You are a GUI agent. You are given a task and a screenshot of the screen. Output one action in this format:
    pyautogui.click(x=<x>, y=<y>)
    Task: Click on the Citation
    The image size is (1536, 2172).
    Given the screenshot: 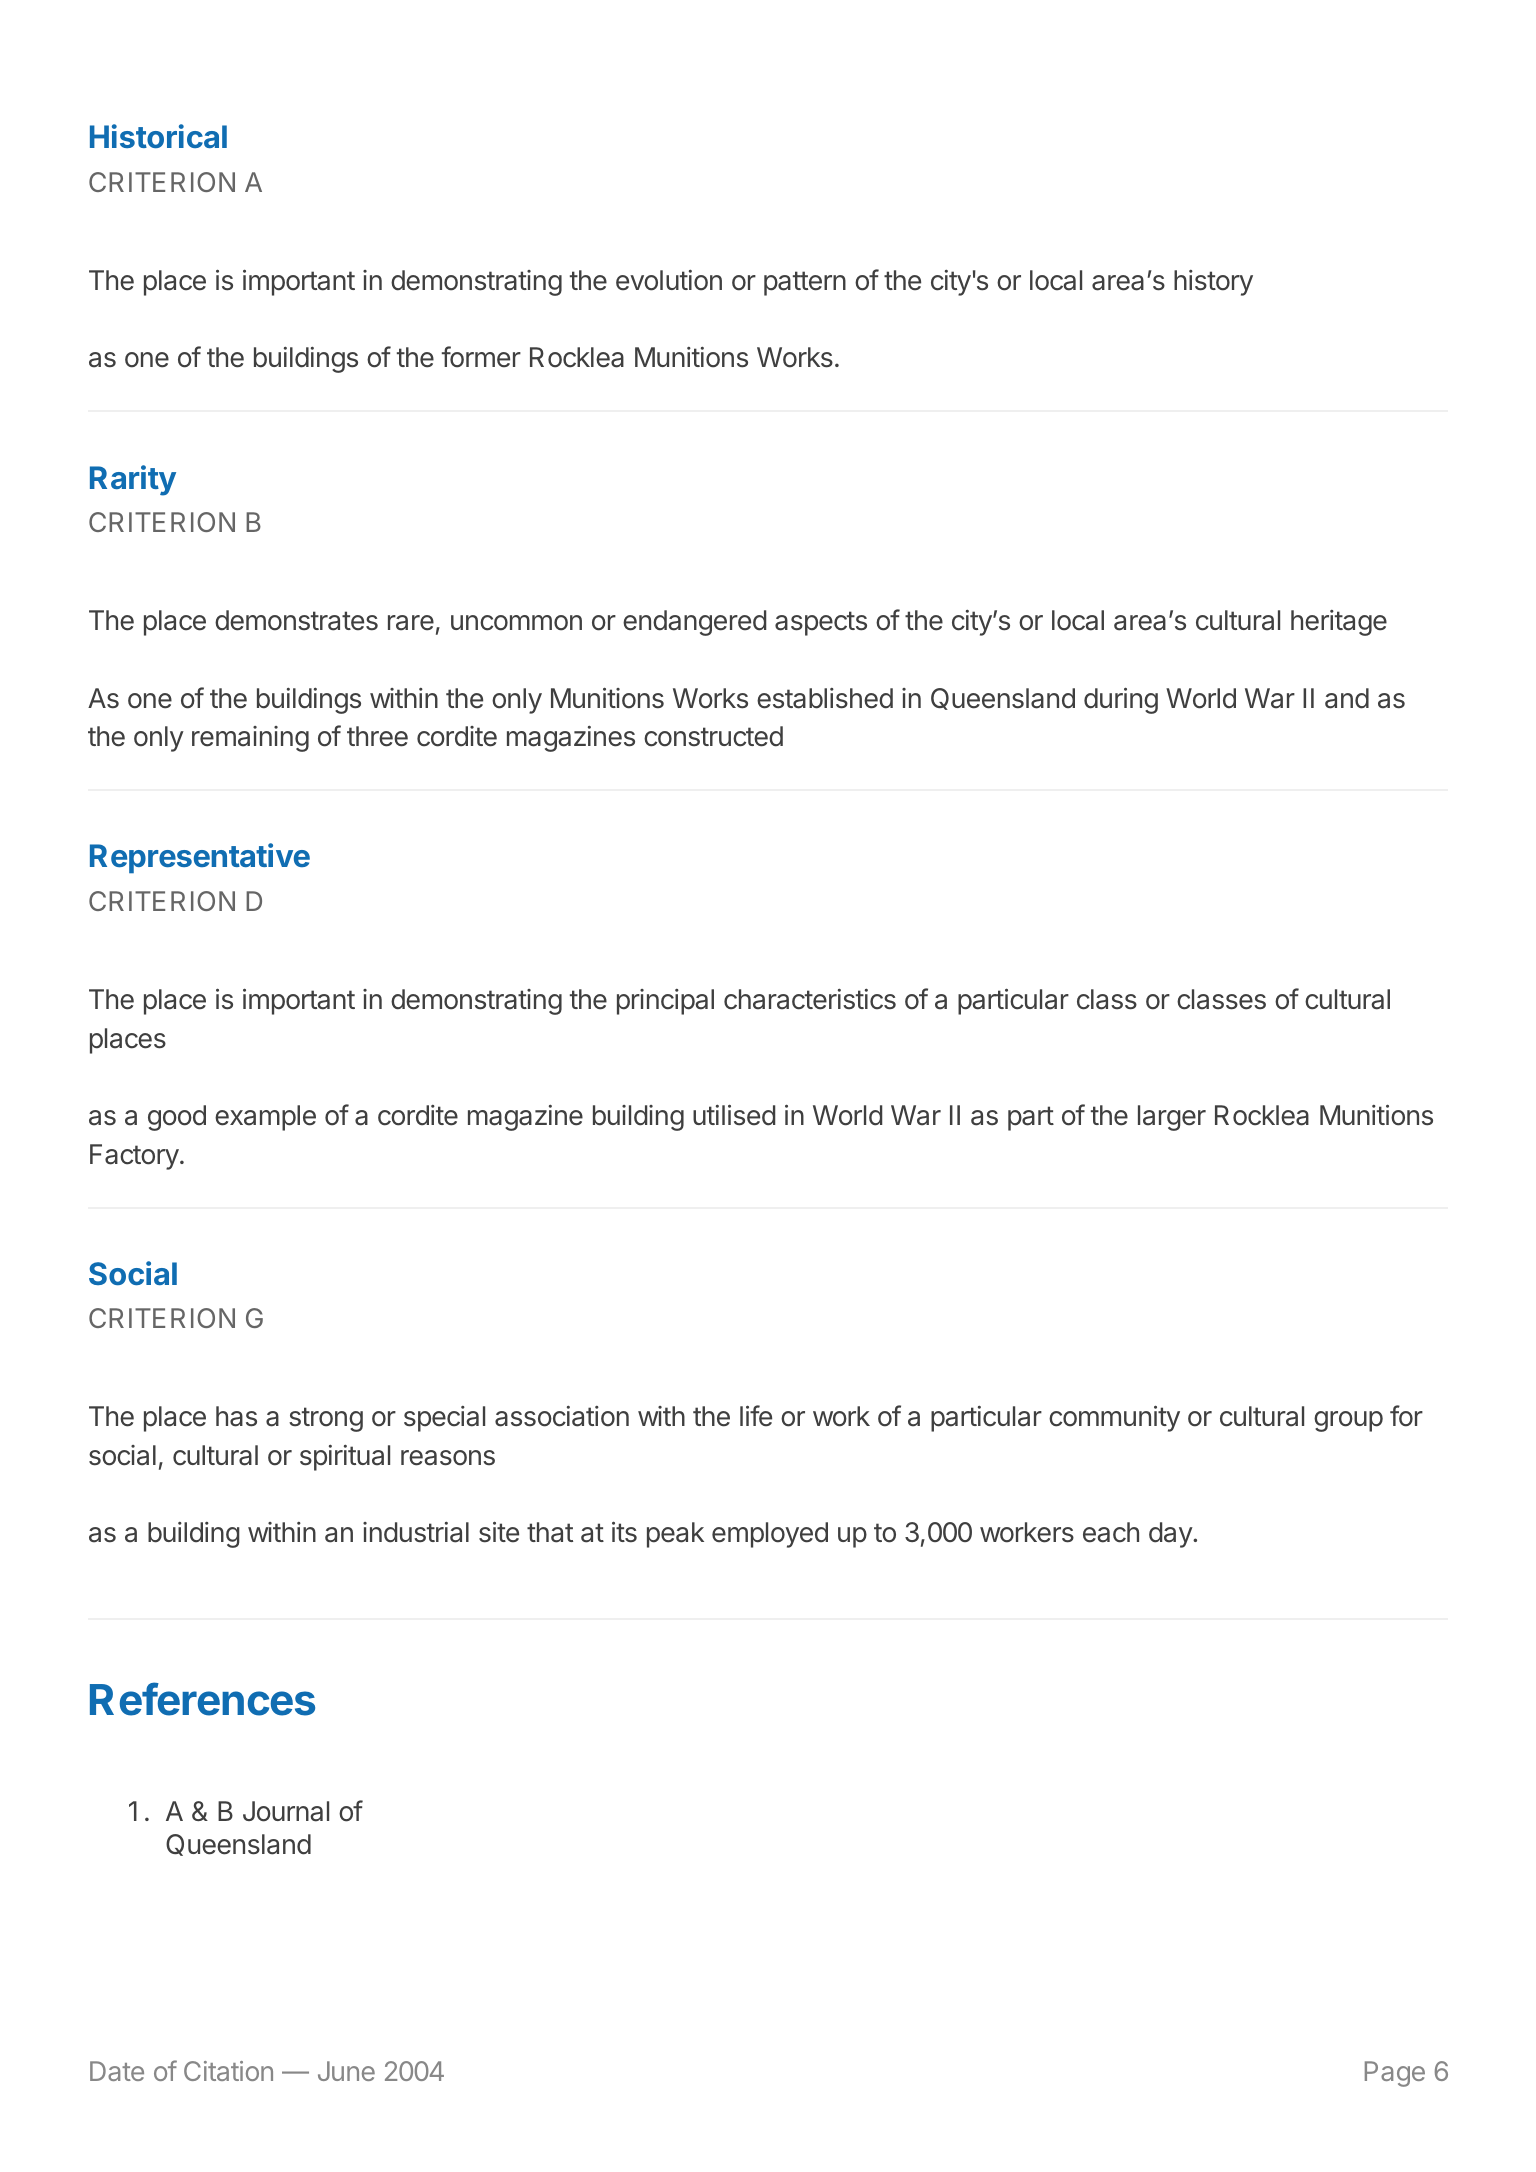 What is the action you would take?
    pyautogui.click(x=228, y=2071)
